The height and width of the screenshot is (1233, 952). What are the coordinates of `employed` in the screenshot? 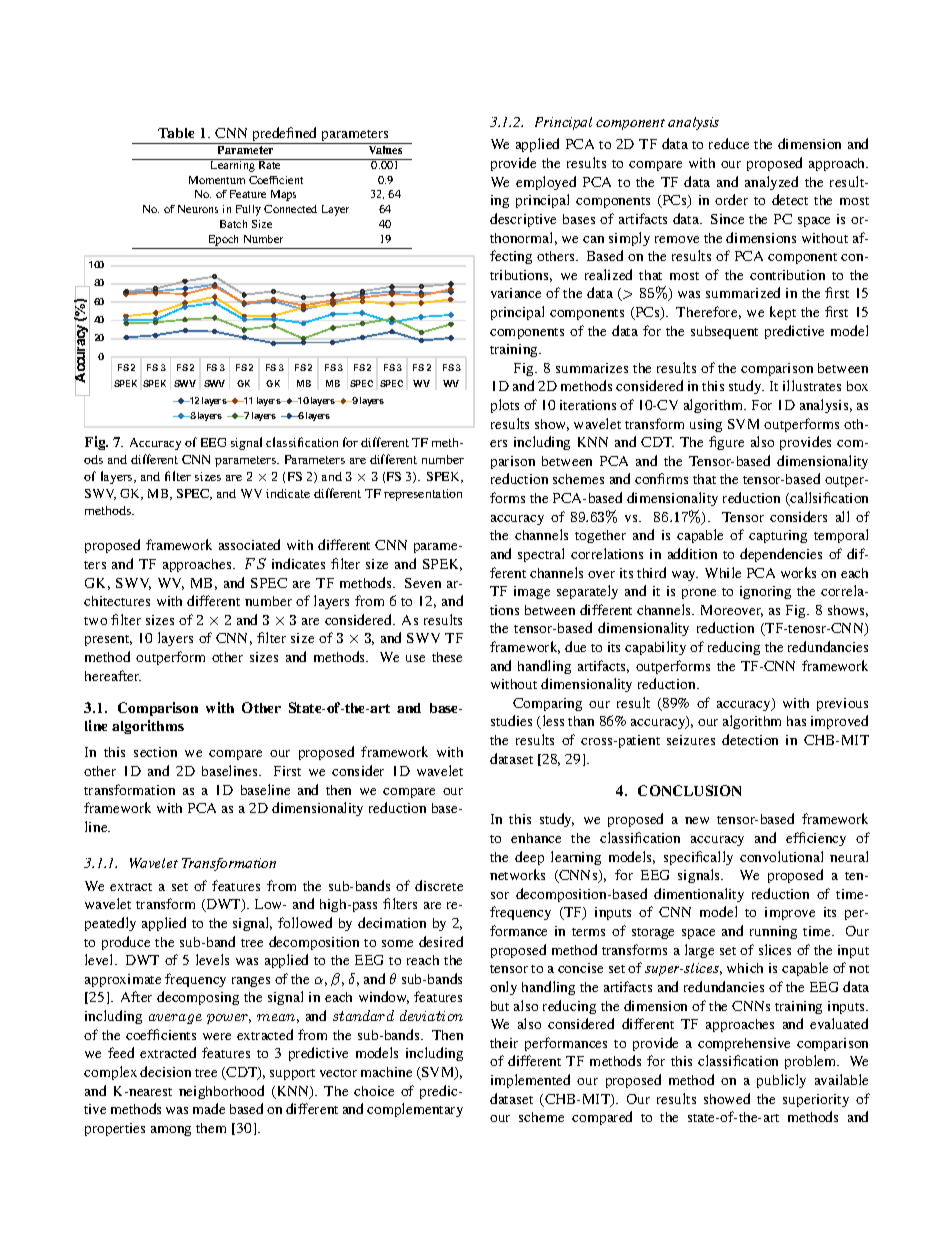 It's located at (546, 183).
